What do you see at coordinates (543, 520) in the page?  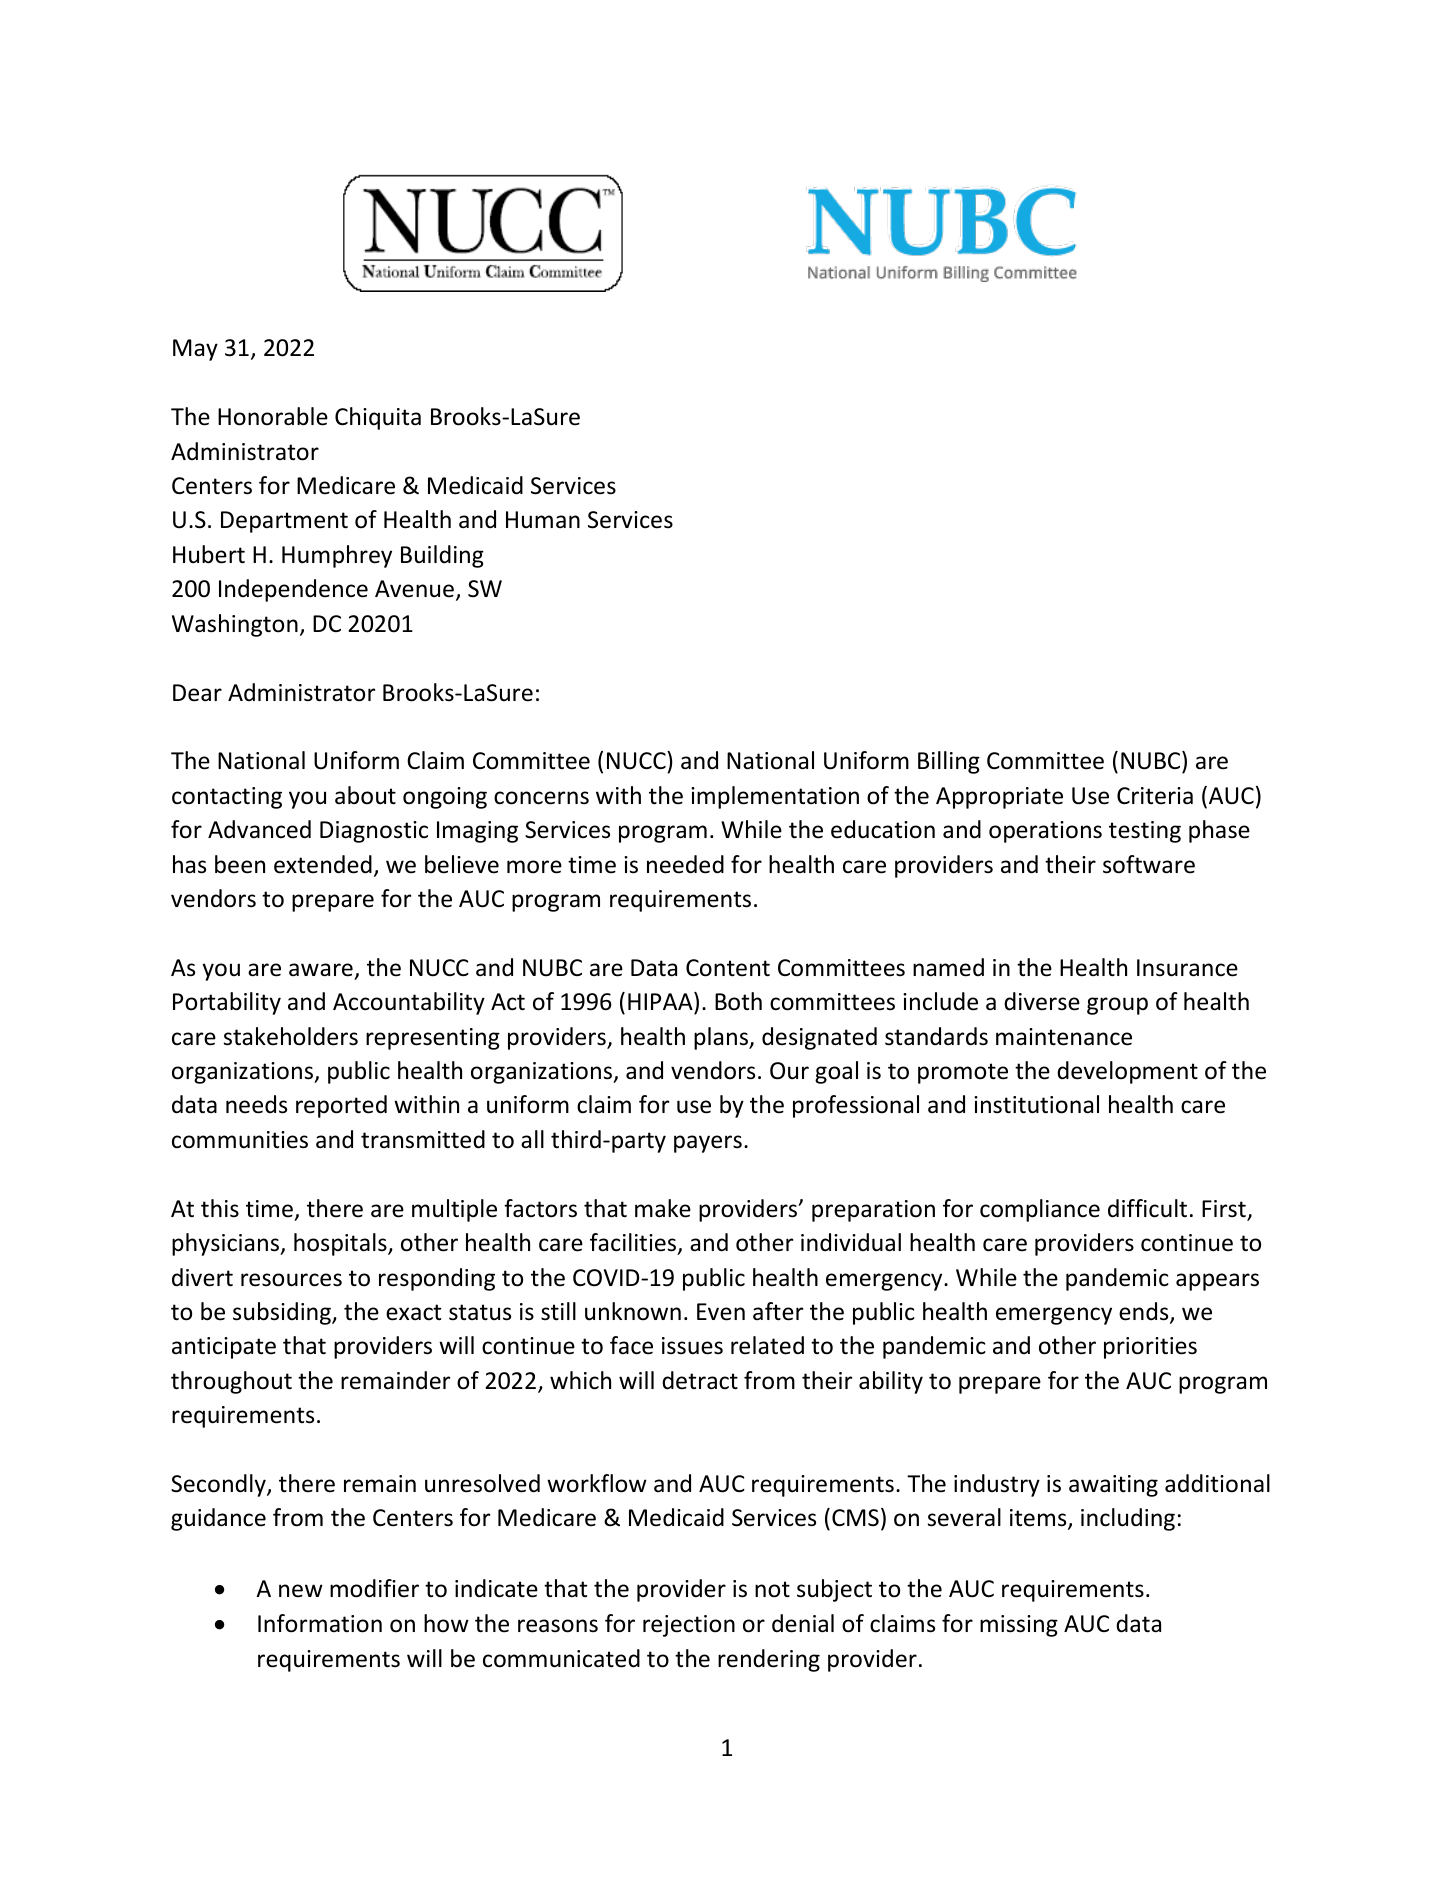 I see `Human` at bounding box center [543, 520].
